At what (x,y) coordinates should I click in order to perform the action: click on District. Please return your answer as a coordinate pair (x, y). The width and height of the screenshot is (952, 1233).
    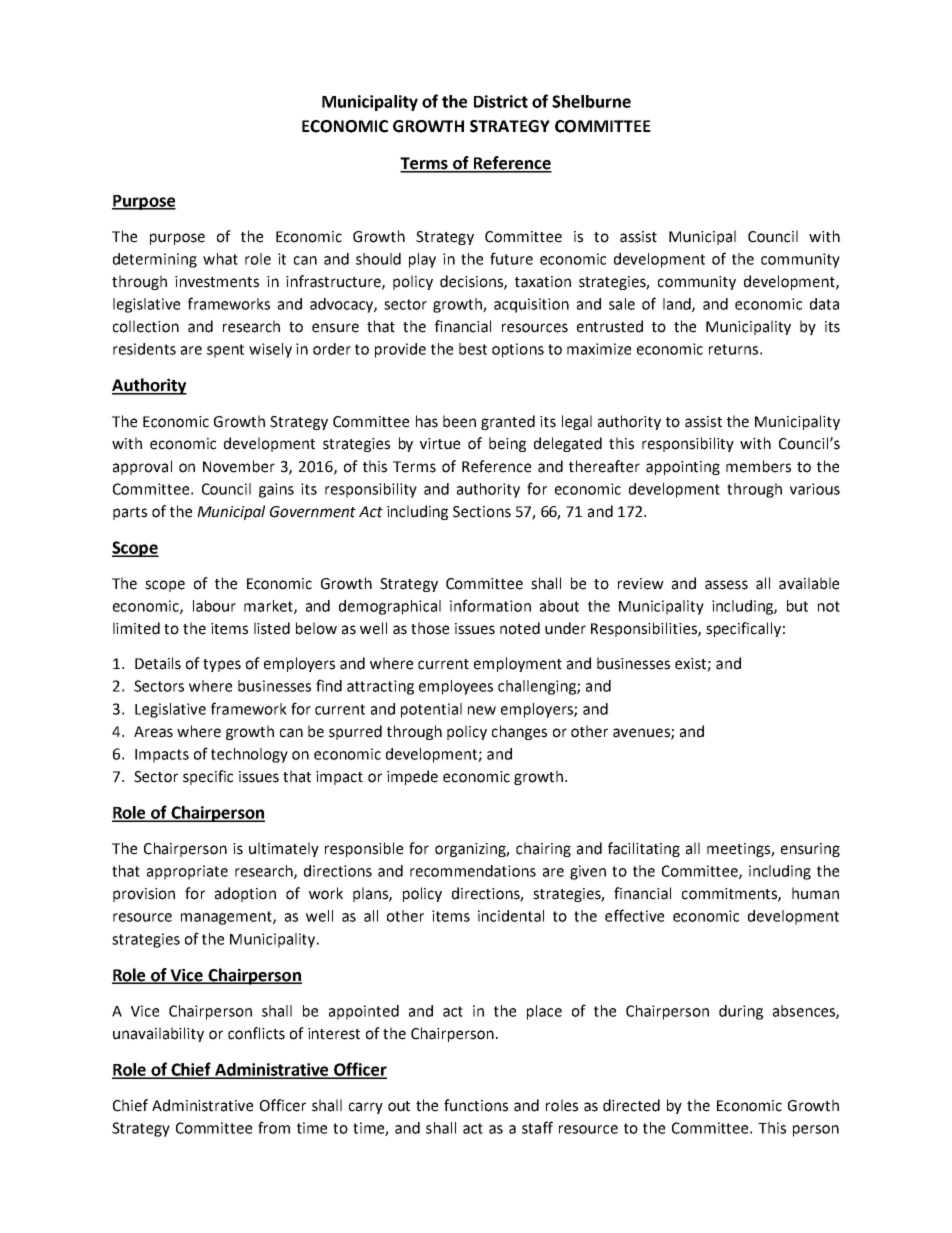
    Looking at the image, I should click on (501, 101).
